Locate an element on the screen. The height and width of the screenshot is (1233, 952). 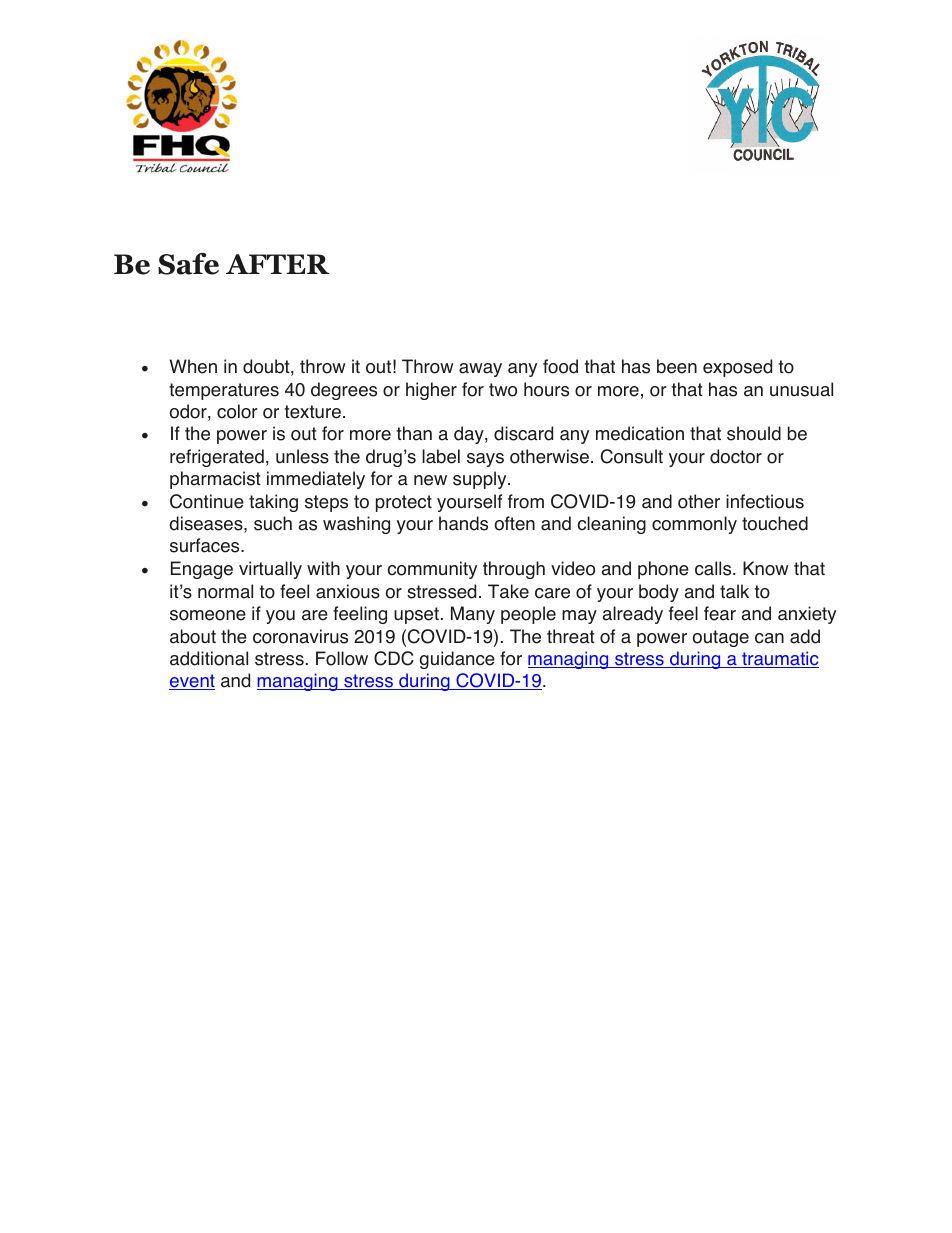
exposed is located at coordinates (737, 368).
